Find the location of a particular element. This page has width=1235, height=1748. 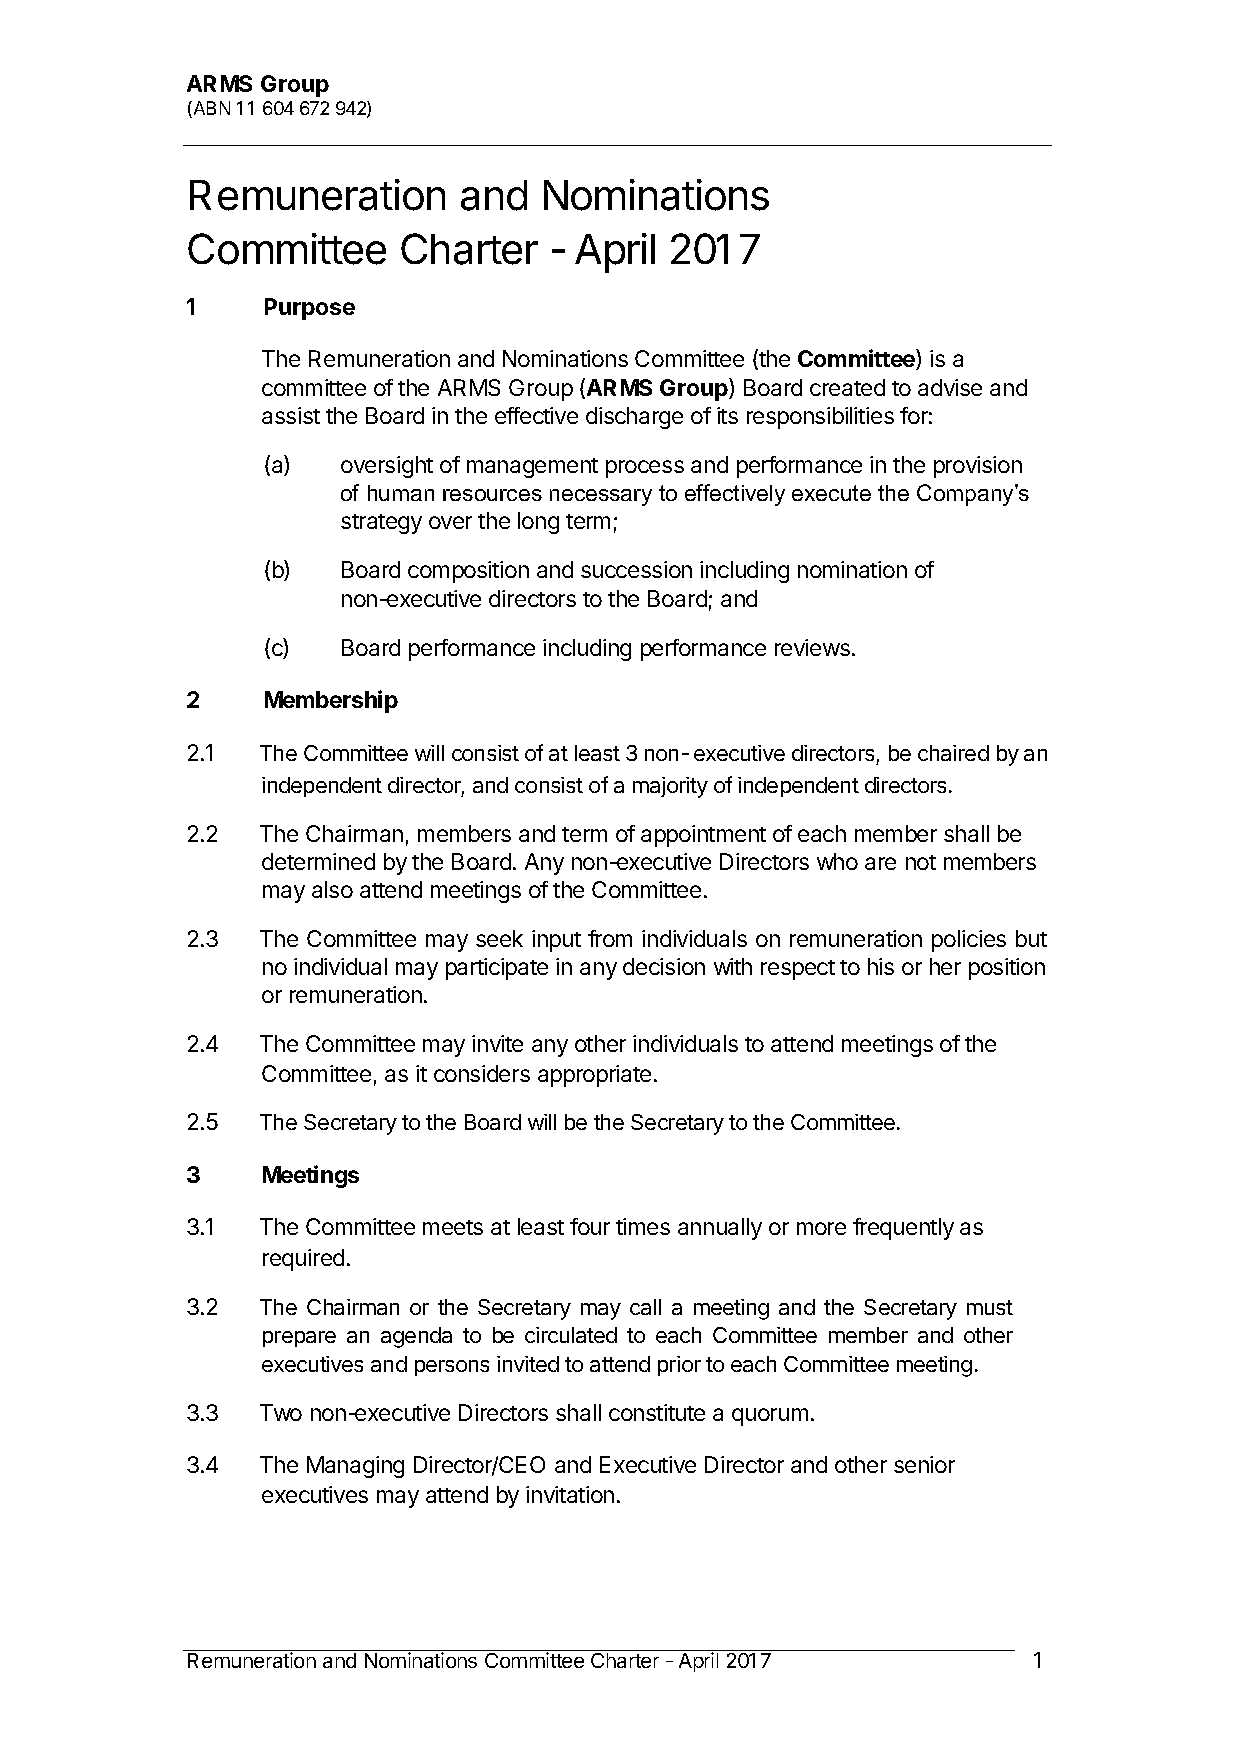

advise is located at coordinates (950, 387).
